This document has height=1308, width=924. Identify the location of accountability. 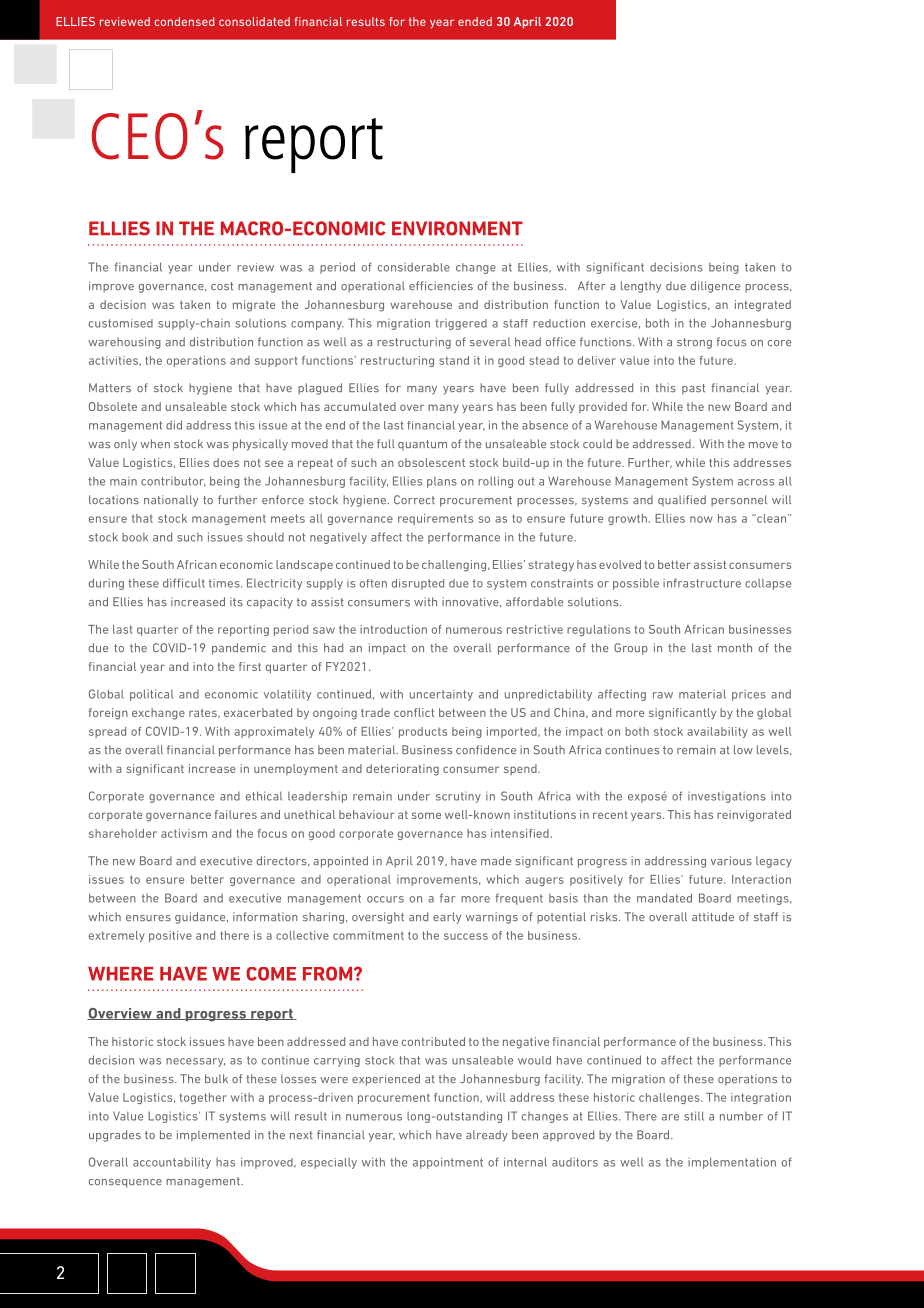
(172, 1163).
